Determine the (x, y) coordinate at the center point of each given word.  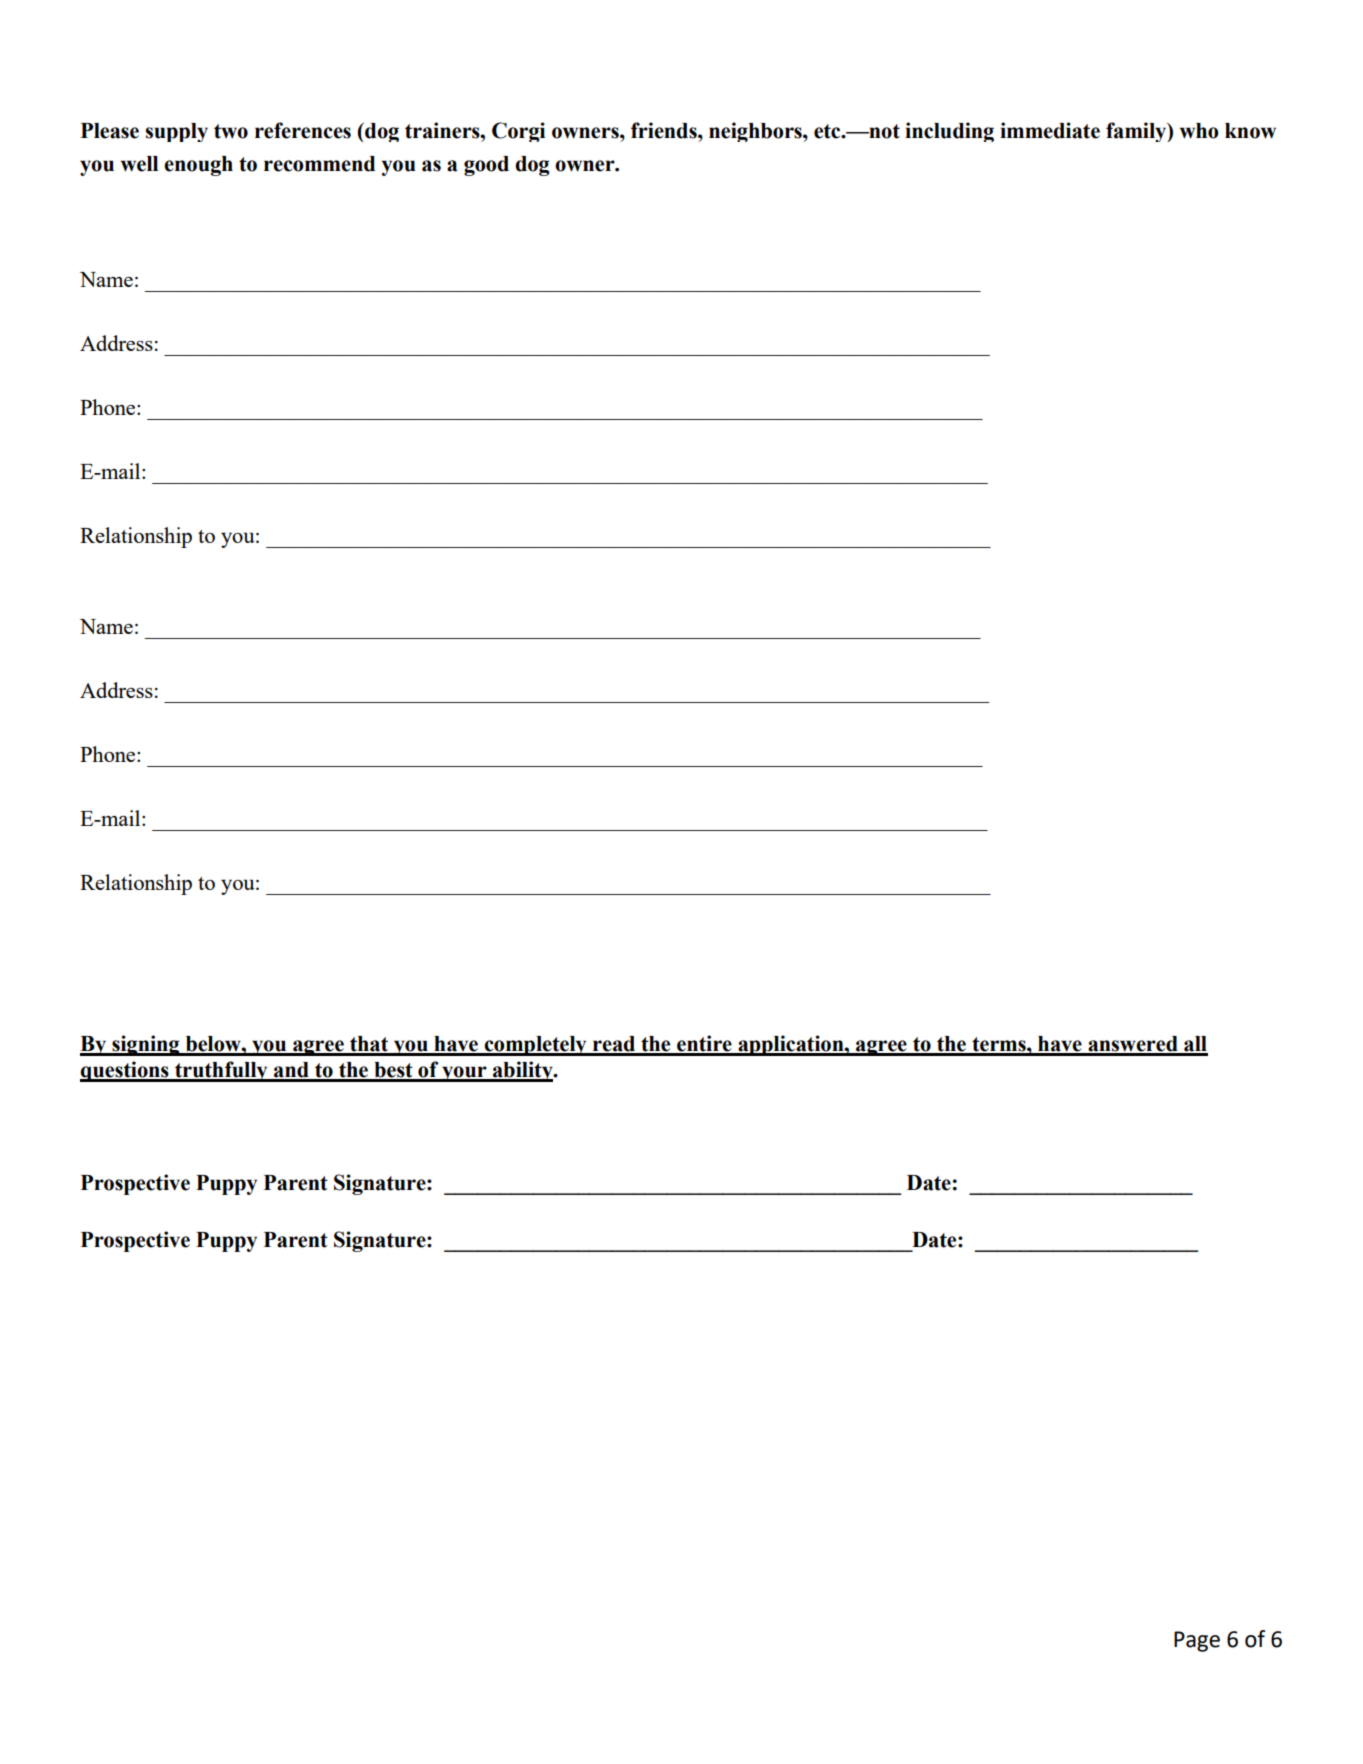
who (1199, 131)
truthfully (221, 1071)
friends (665, 130)
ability (523, 1071)
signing (146, 1045)
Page (1197, 1641)
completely (535, 1046)
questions (125, 1071)
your (464, 1074)
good (486, 166)
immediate (1050, 130)
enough (198, 166)
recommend (319, 164)
